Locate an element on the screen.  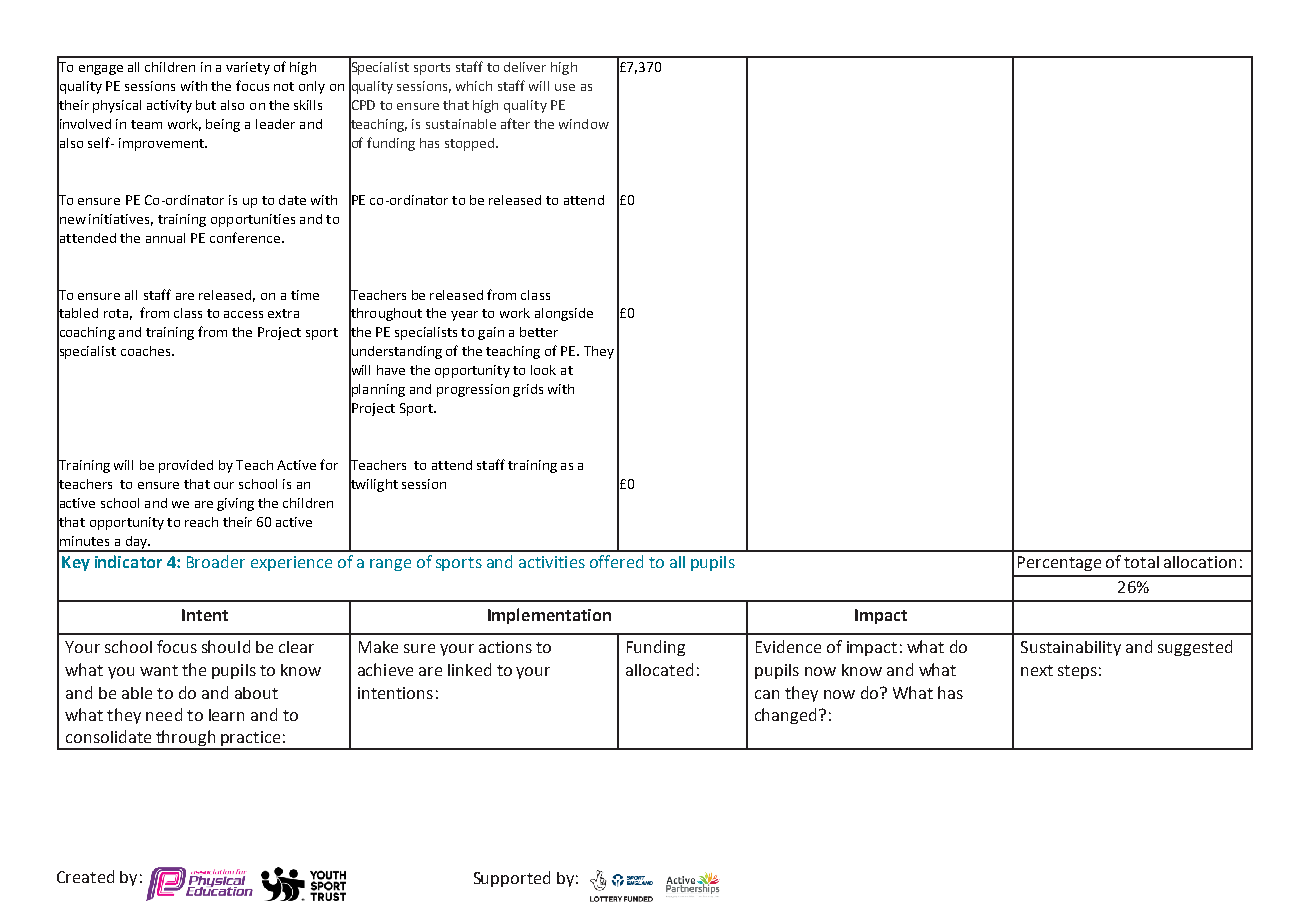
Percentage is located at coordinates (1059, 563).
